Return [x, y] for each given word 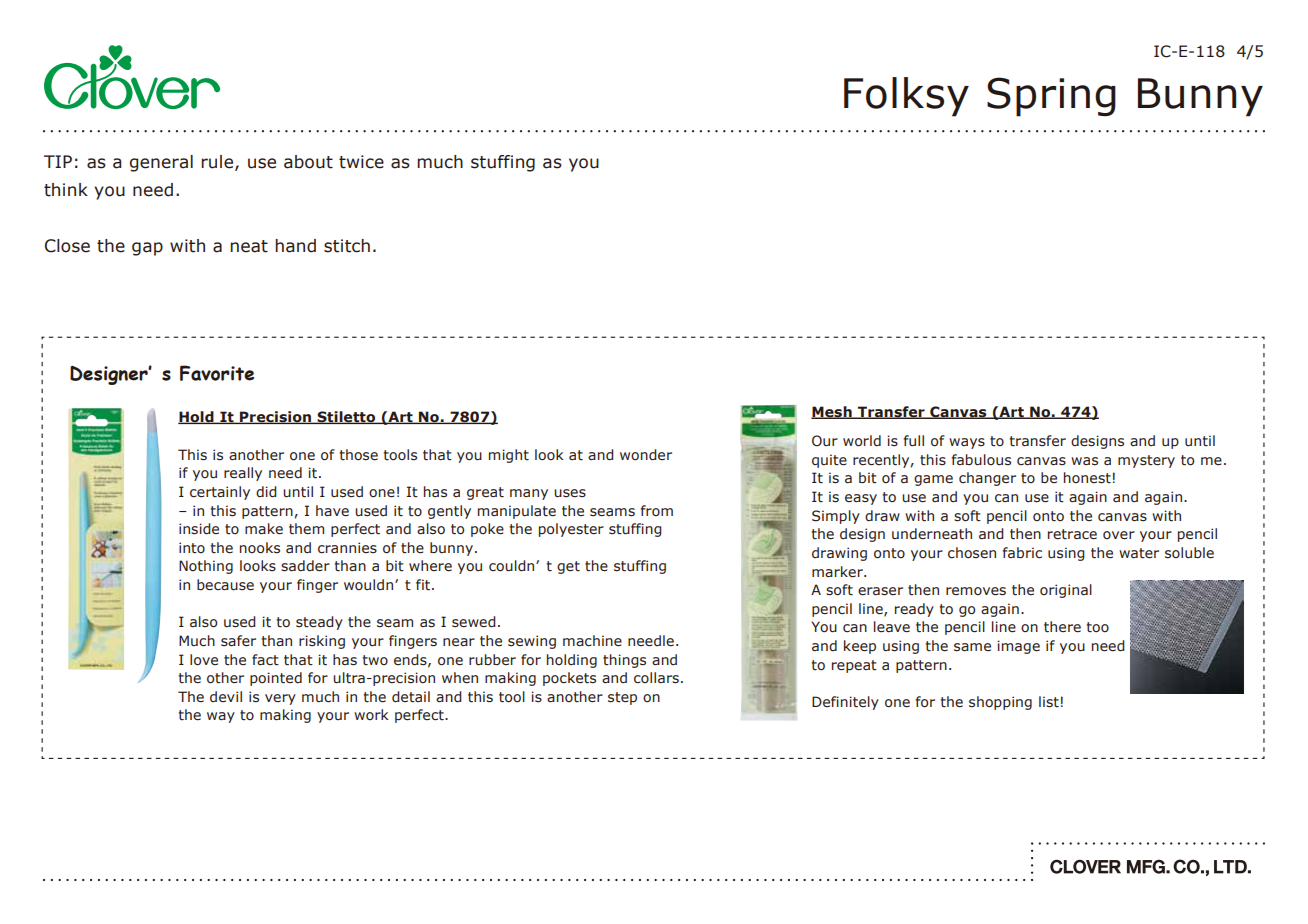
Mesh [832, 412]
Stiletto [346, 417]
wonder [646, 455]
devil [226, 696]
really [243, 474]
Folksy [906, 97]
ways [967, 443]
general [161, 163]
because [225, 585]
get [568, 567]
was [1084, 461]
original [1066, 591]
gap [147, 249]
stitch [347, 246]
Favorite [217, 373]
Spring [1051, 97]
